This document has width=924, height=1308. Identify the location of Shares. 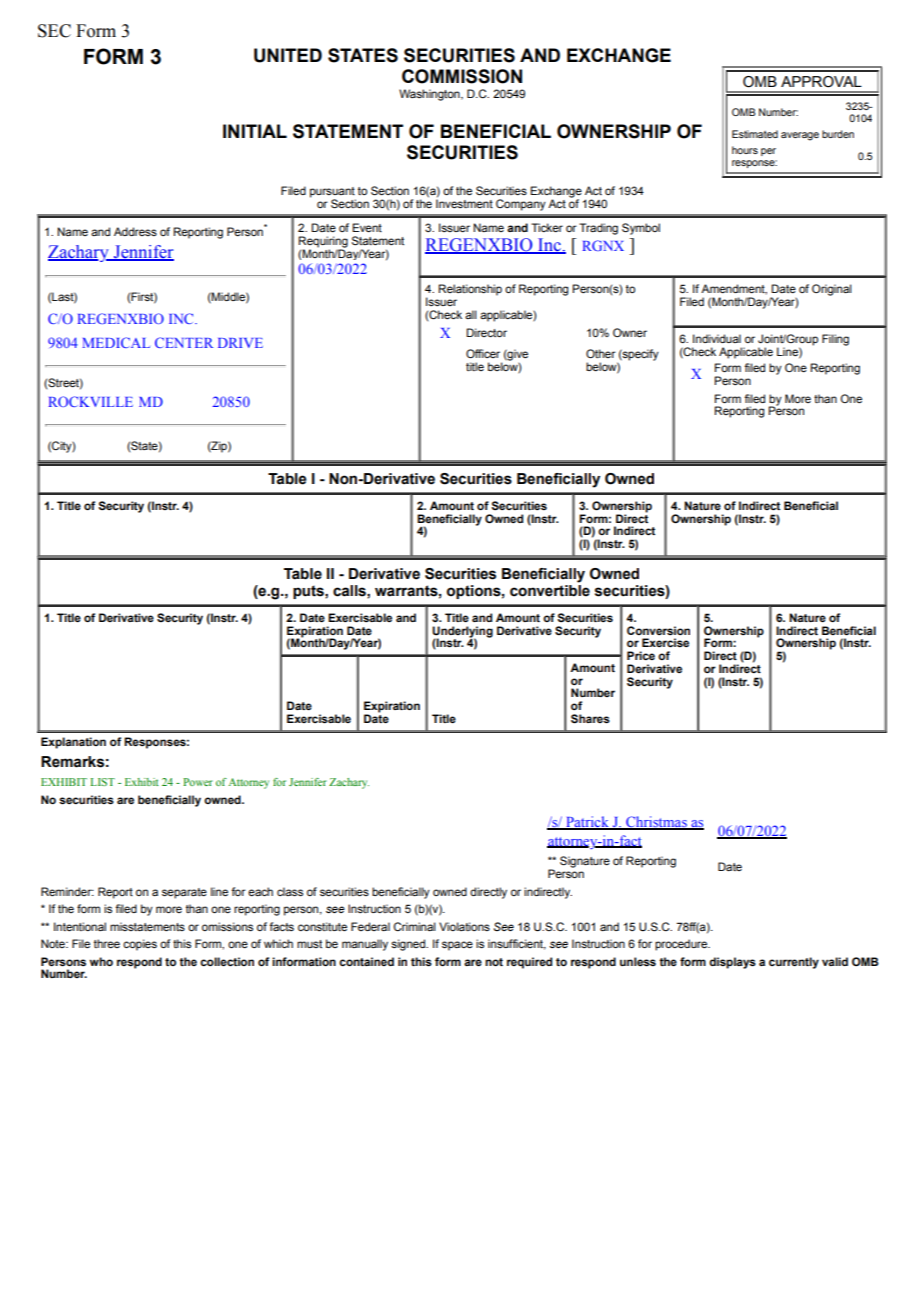
(590, 719).
